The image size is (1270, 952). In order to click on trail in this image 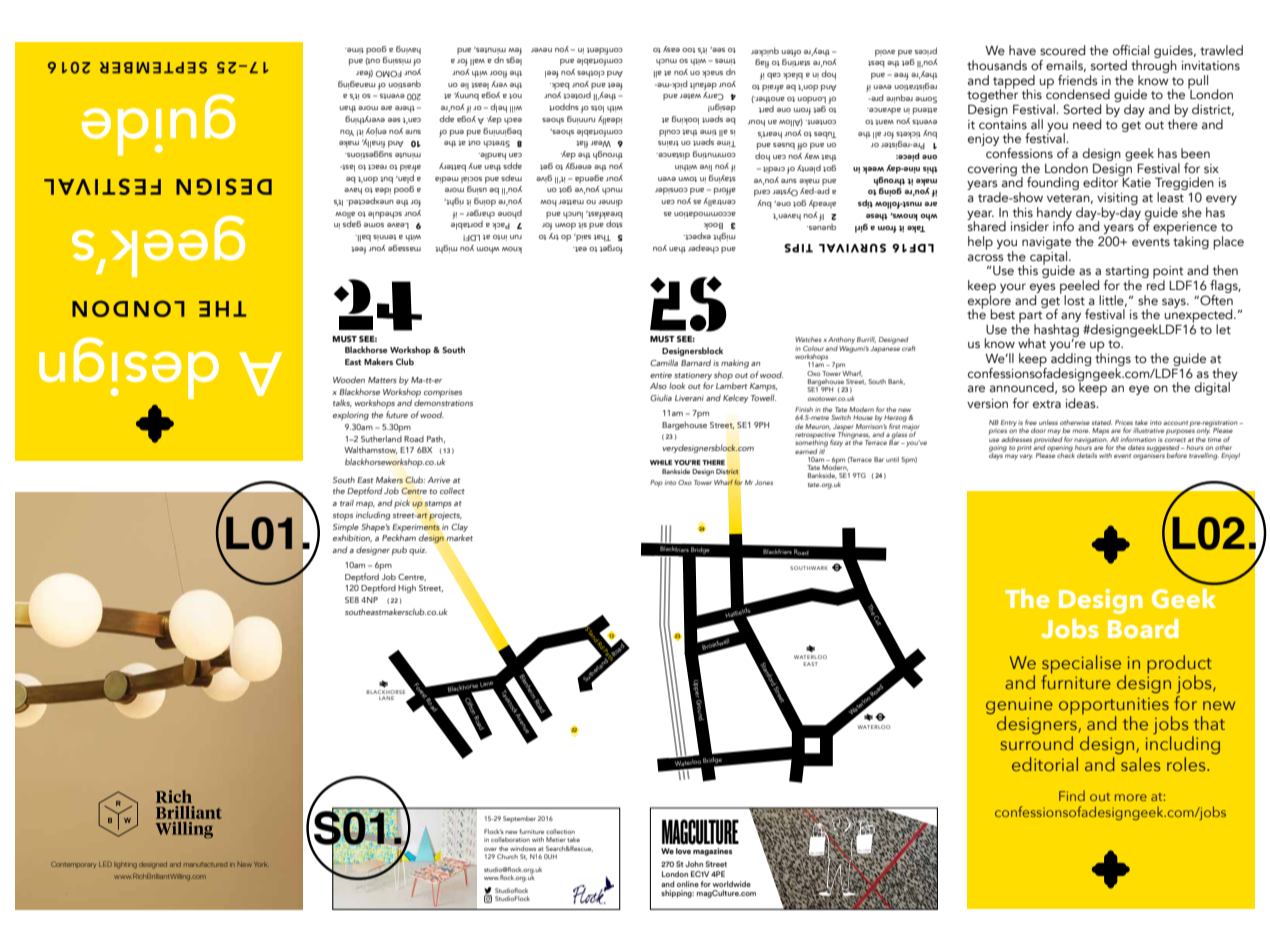, I will do `click(347, 503)`.
